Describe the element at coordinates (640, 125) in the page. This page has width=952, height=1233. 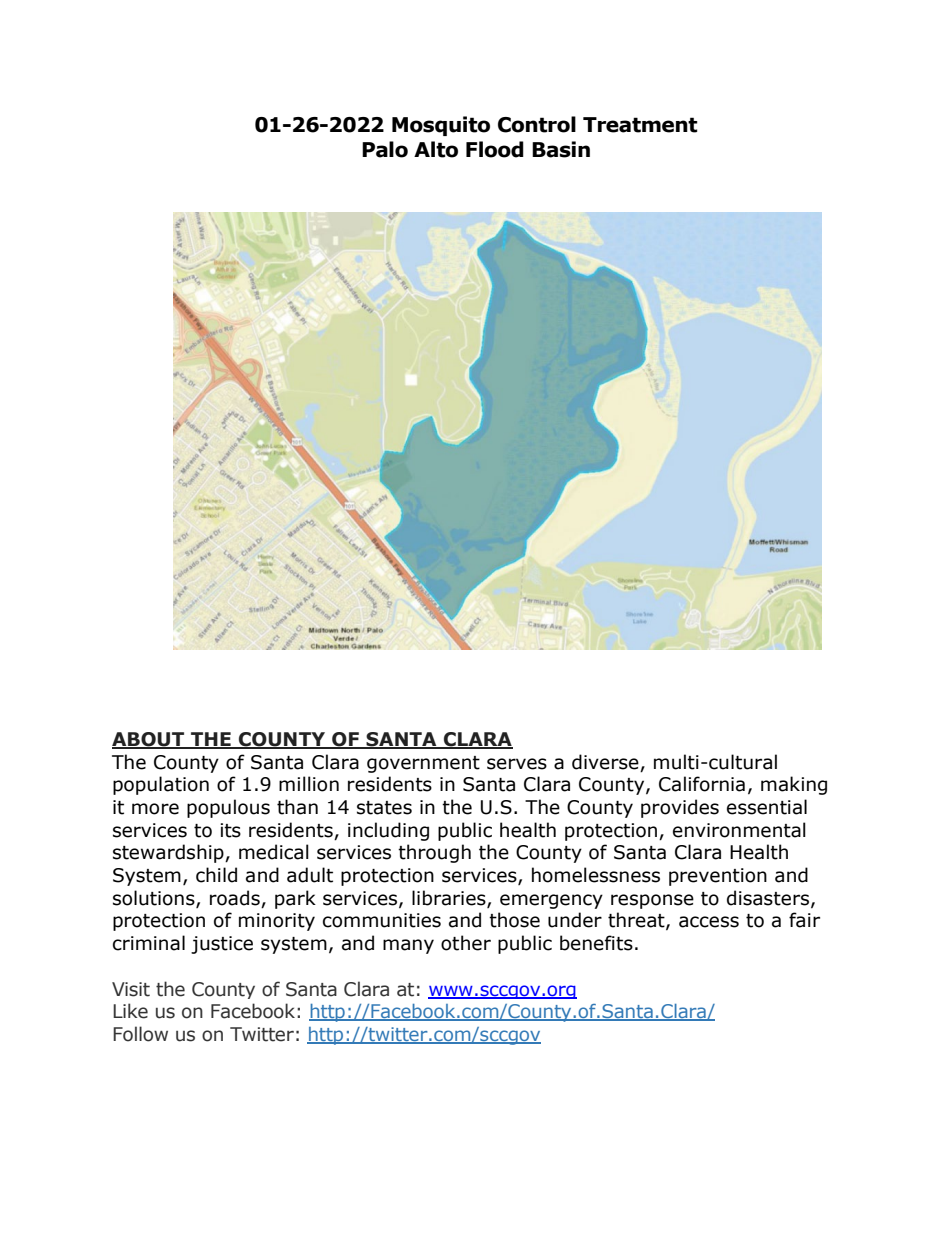
I see `Treatment` at that location.
